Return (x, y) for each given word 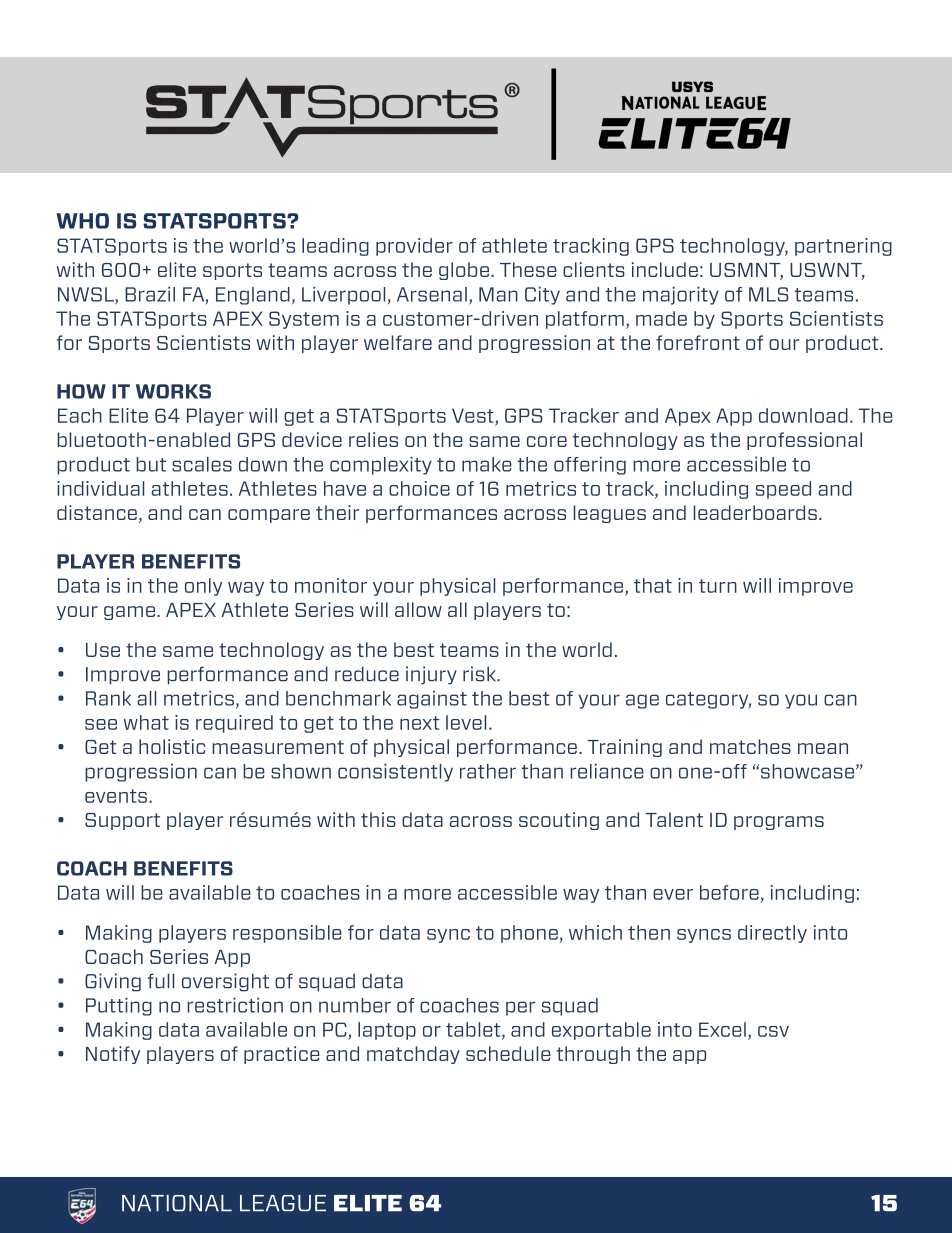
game (129, 613)
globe (464, 271)
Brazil (150, 294)
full (161, 981)
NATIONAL (177, 1203)
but (151, 464)
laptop (387, 1031)
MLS (769, 294)
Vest (473, 415)
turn (718, 586)
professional (804, 441)
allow (418, 609)
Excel (722, 1029)
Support (122, 821)
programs (779, 823)
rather (488, 771)
